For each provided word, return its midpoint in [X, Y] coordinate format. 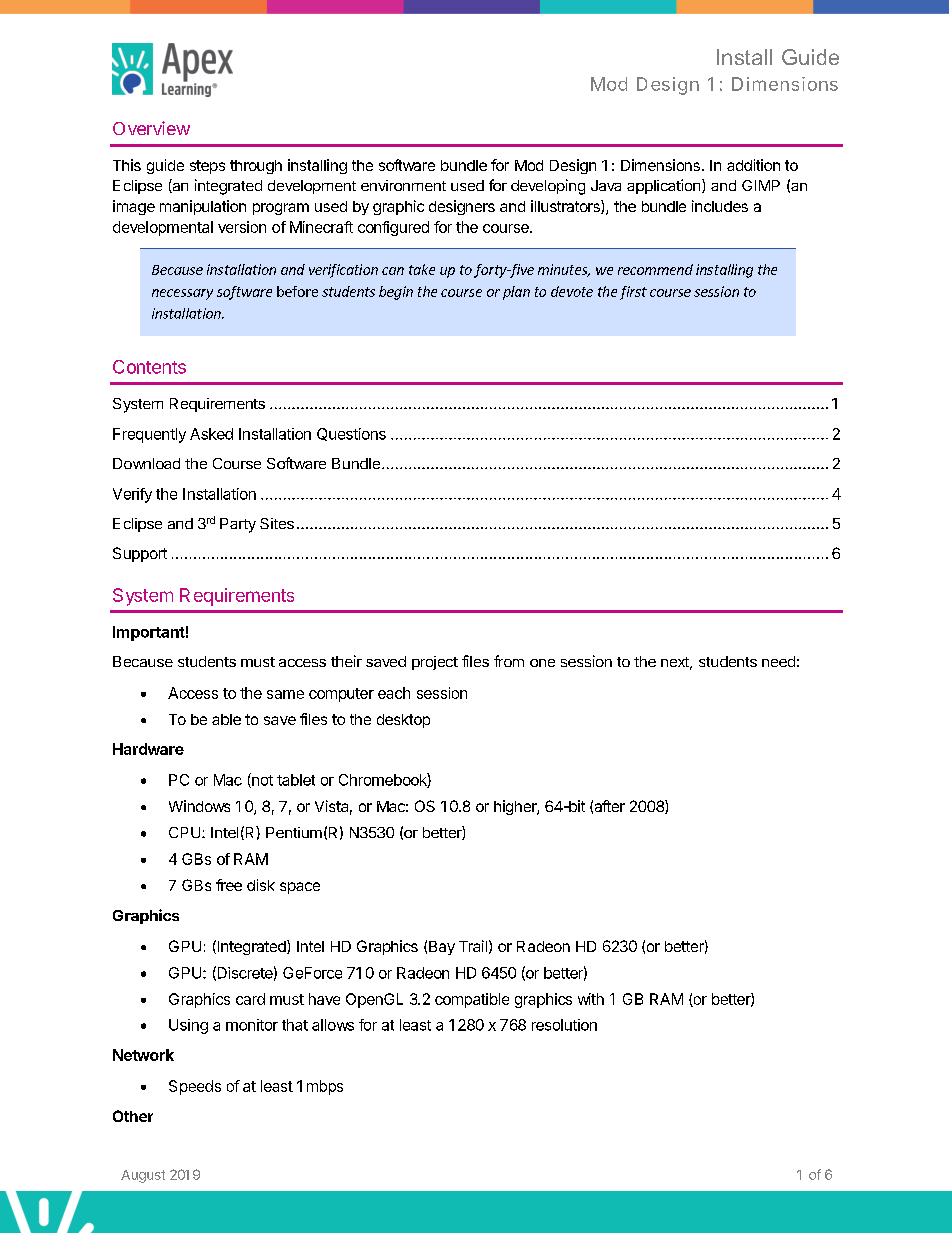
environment [403, 185]
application [663, 186]
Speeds [195, 1087]
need [778, 661]
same [285, 694]
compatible [472, 1000]
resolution [564, 1025]
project [435, 663]
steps [207, 167]
